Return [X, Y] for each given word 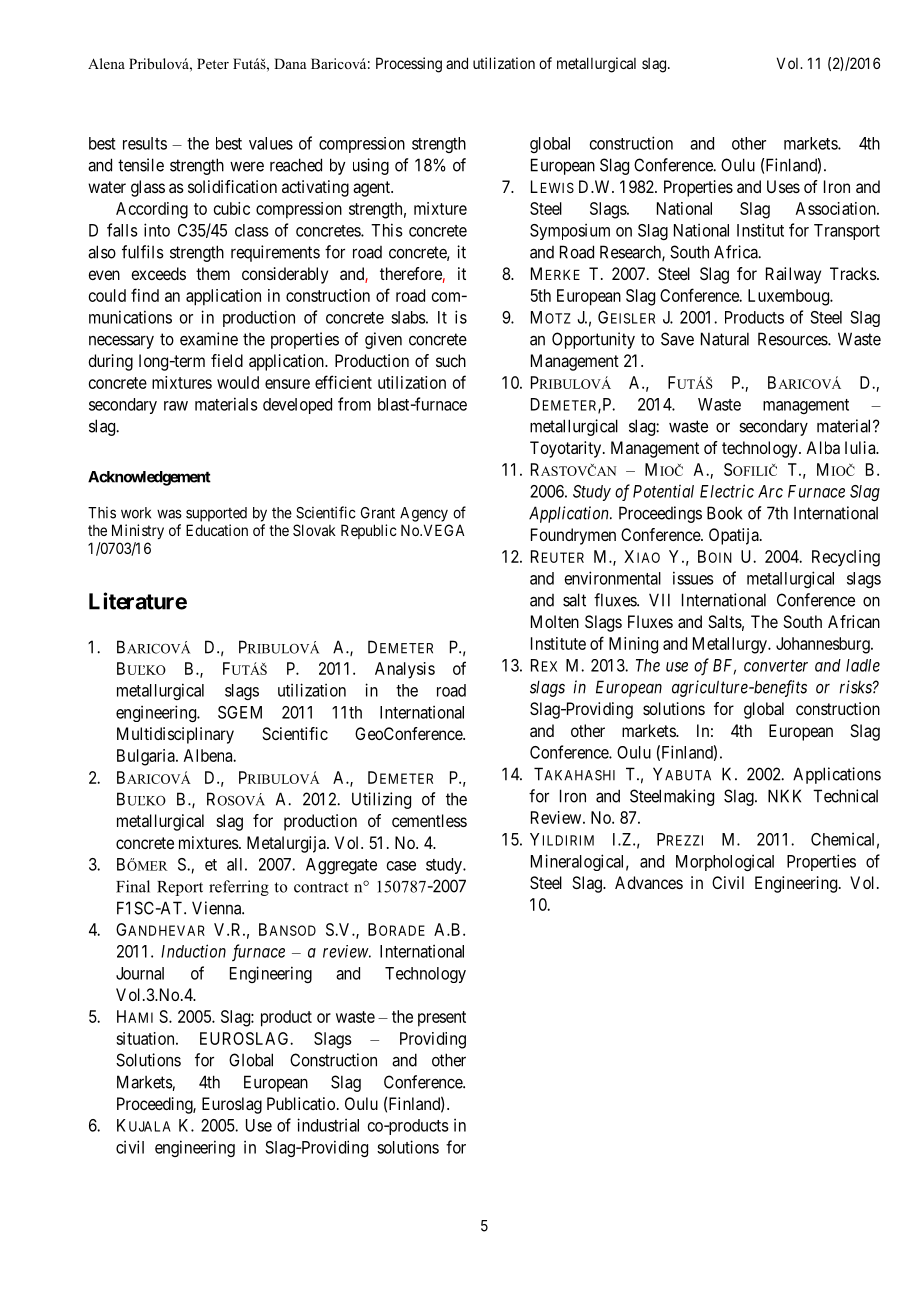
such [451, 360]
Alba [823, 447]
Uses [783, 186]
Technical [845, 796]
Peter [213, 63]
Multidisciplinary [175, 735]
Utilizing [381, 800]
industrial [328, 1125]
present [442, 1019]
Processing [409, 65]
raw [176, 406]
